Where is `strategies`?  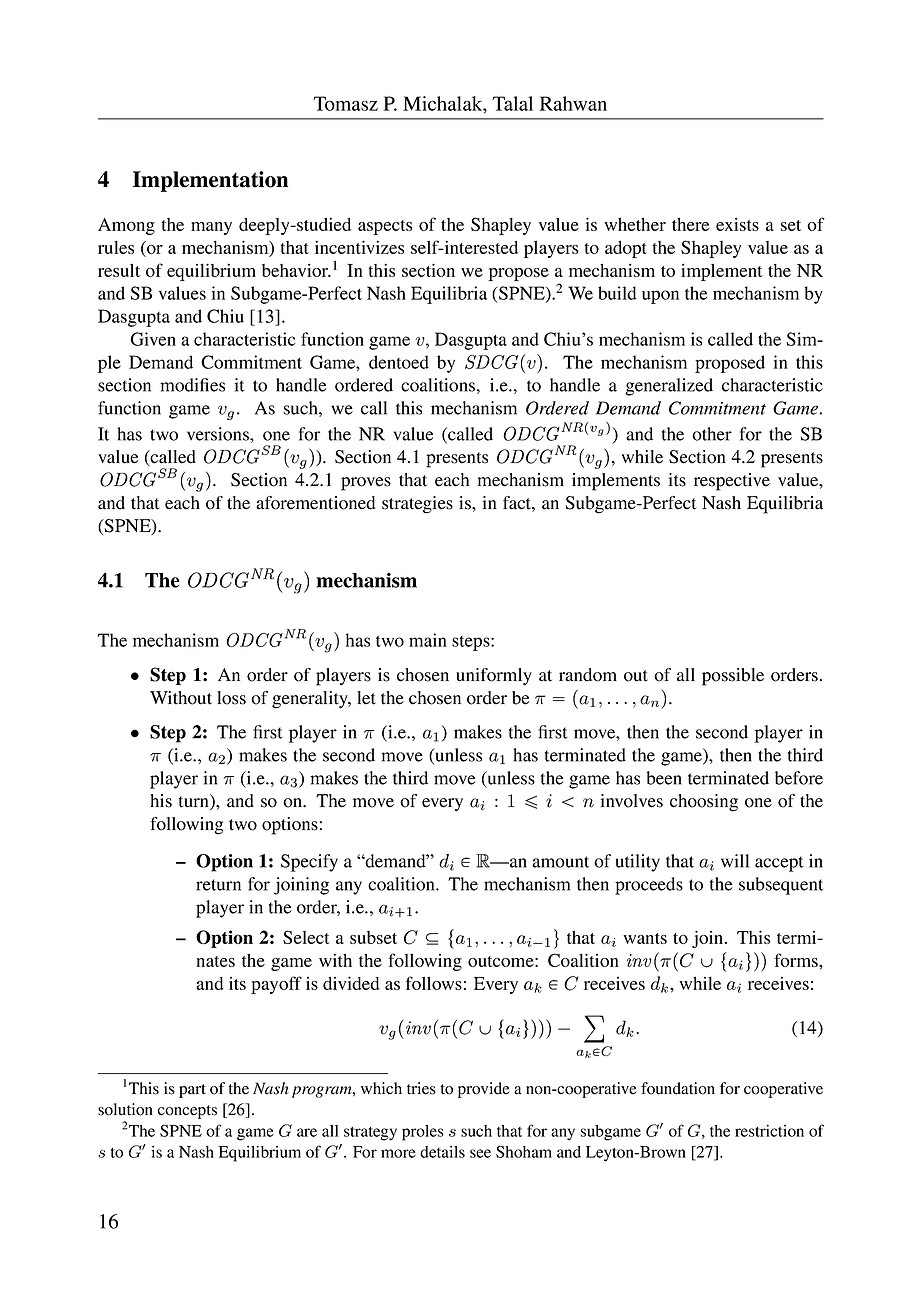 strategies is located at coordinates (417, 505).
